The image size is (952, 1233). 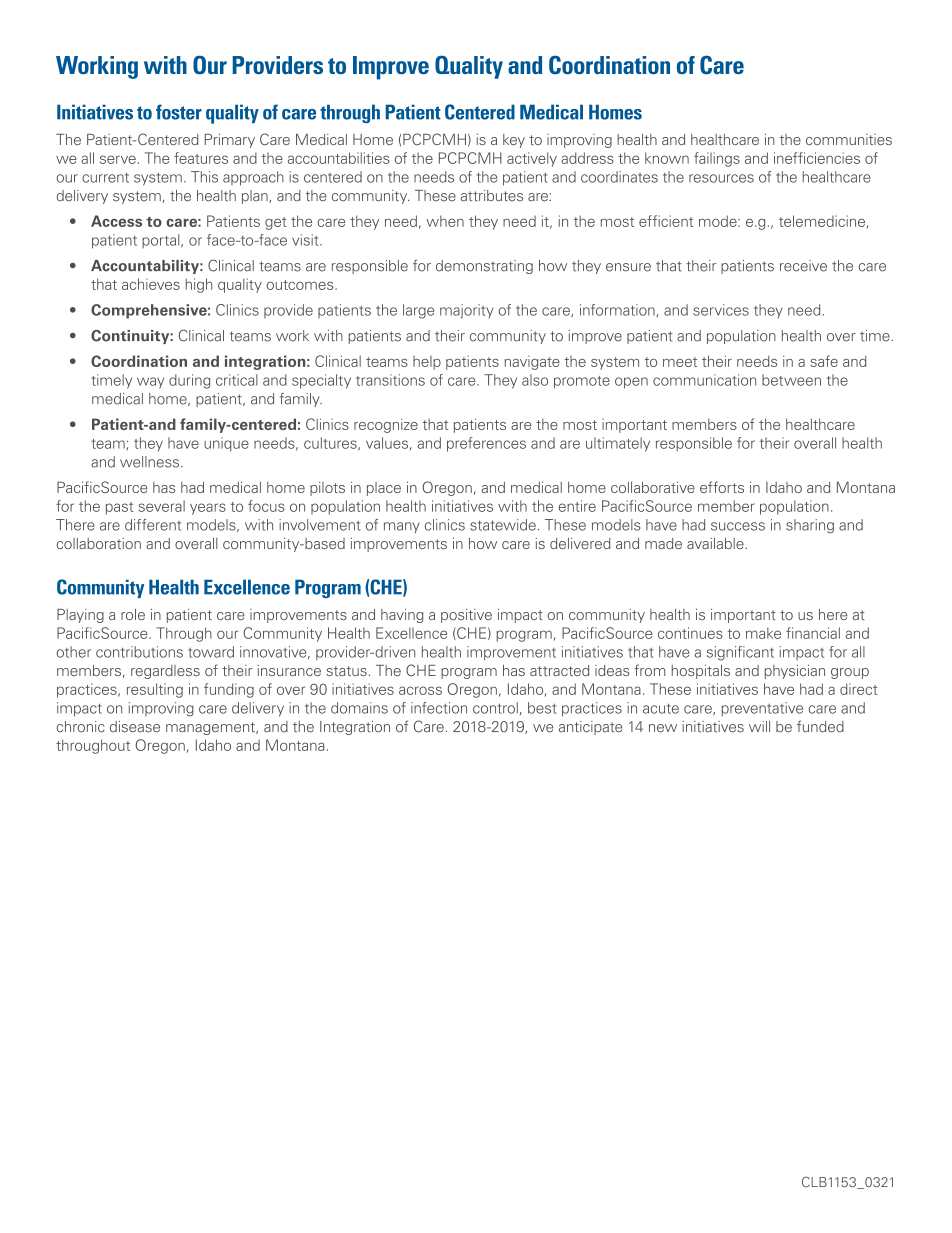 What do you see at coordinates (763, 633) in the screenshot?
I see `make` at bounding box center [763, 633].
